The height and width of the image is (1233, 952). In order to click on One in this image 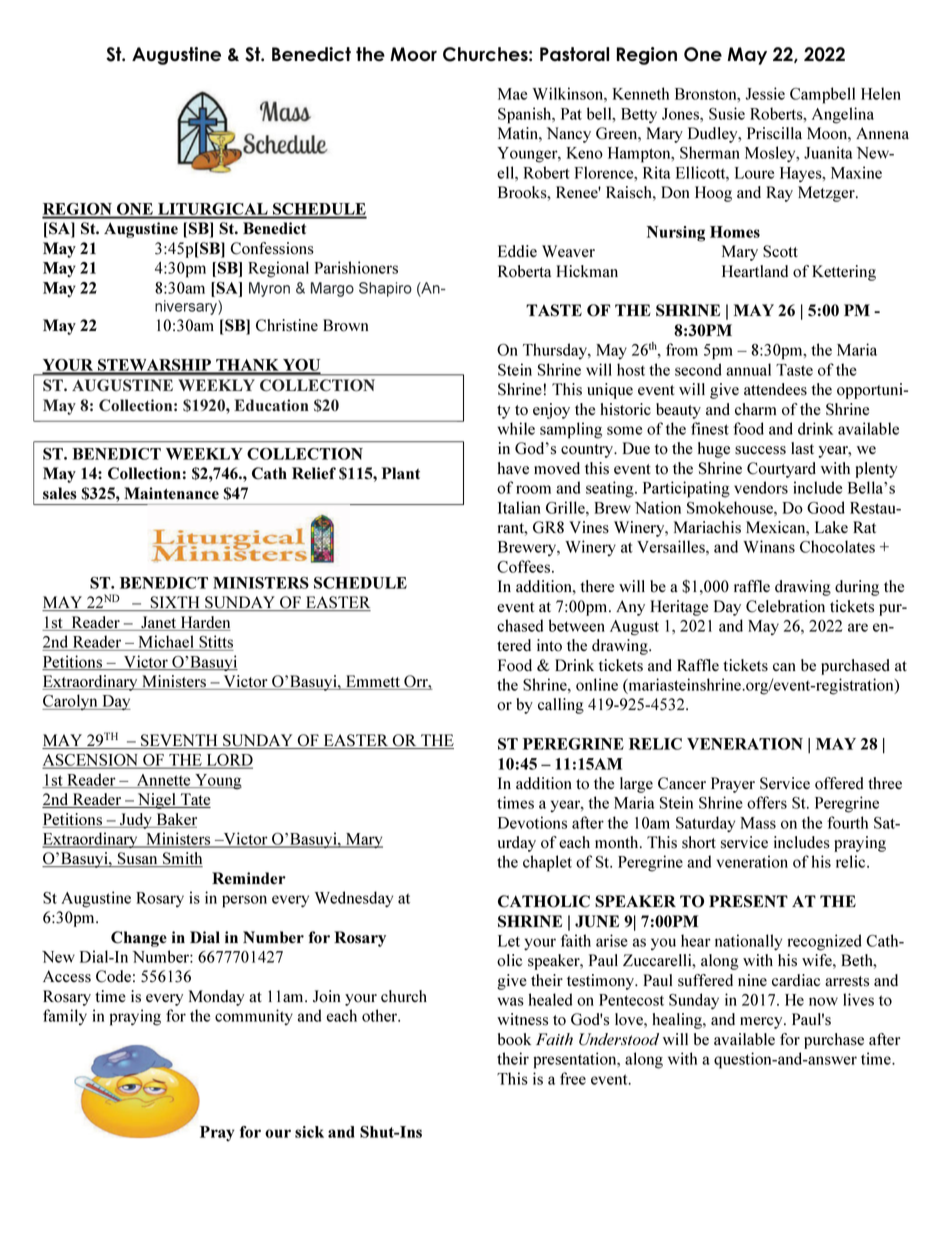, I will do `click(703, 54)`.
